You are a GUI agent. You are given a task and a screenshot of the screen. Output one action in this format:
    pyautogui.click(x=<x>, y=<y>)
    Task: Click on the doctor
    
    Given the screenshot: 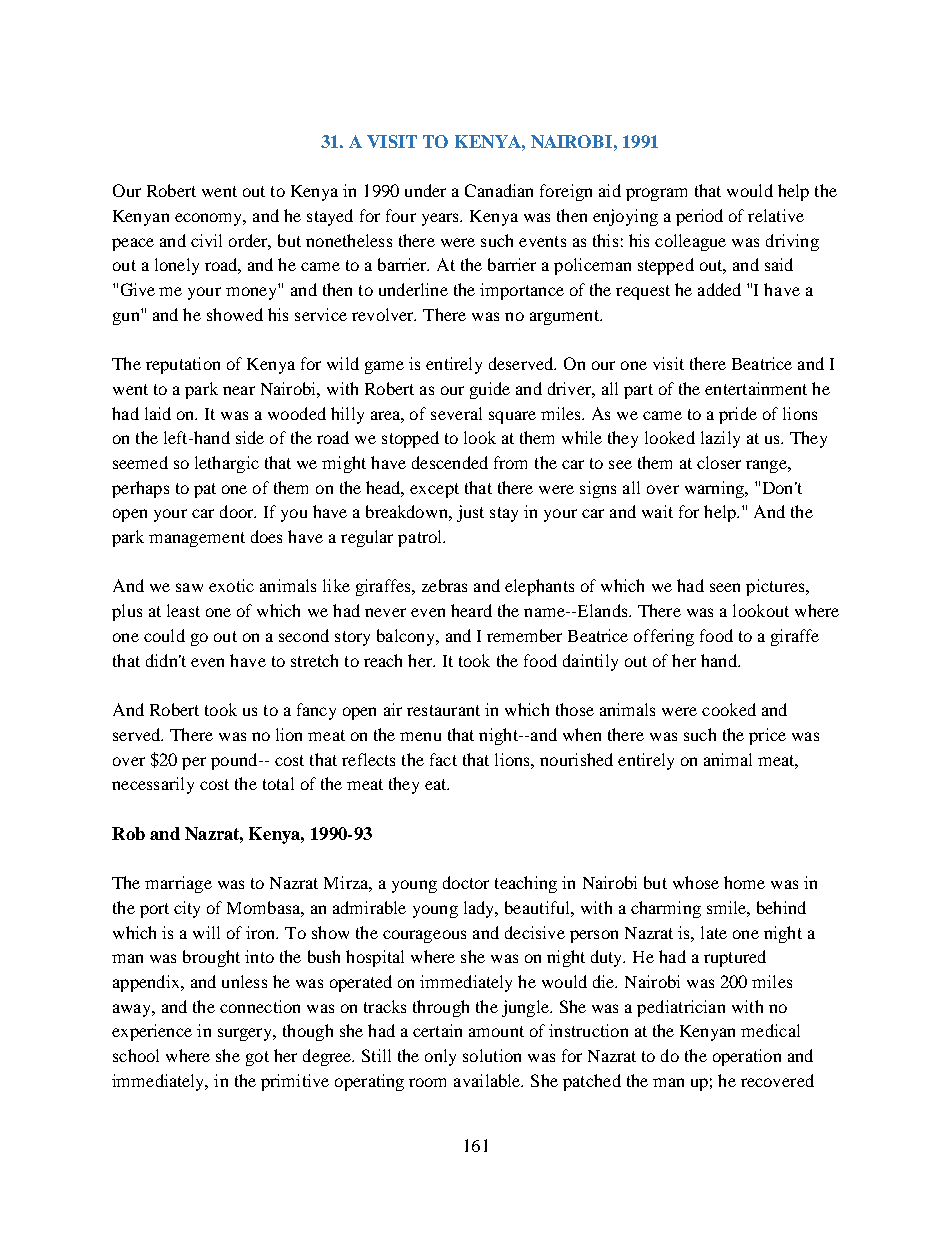 What is the action you would take?
    pyautogui.click(x=466, y=882)
